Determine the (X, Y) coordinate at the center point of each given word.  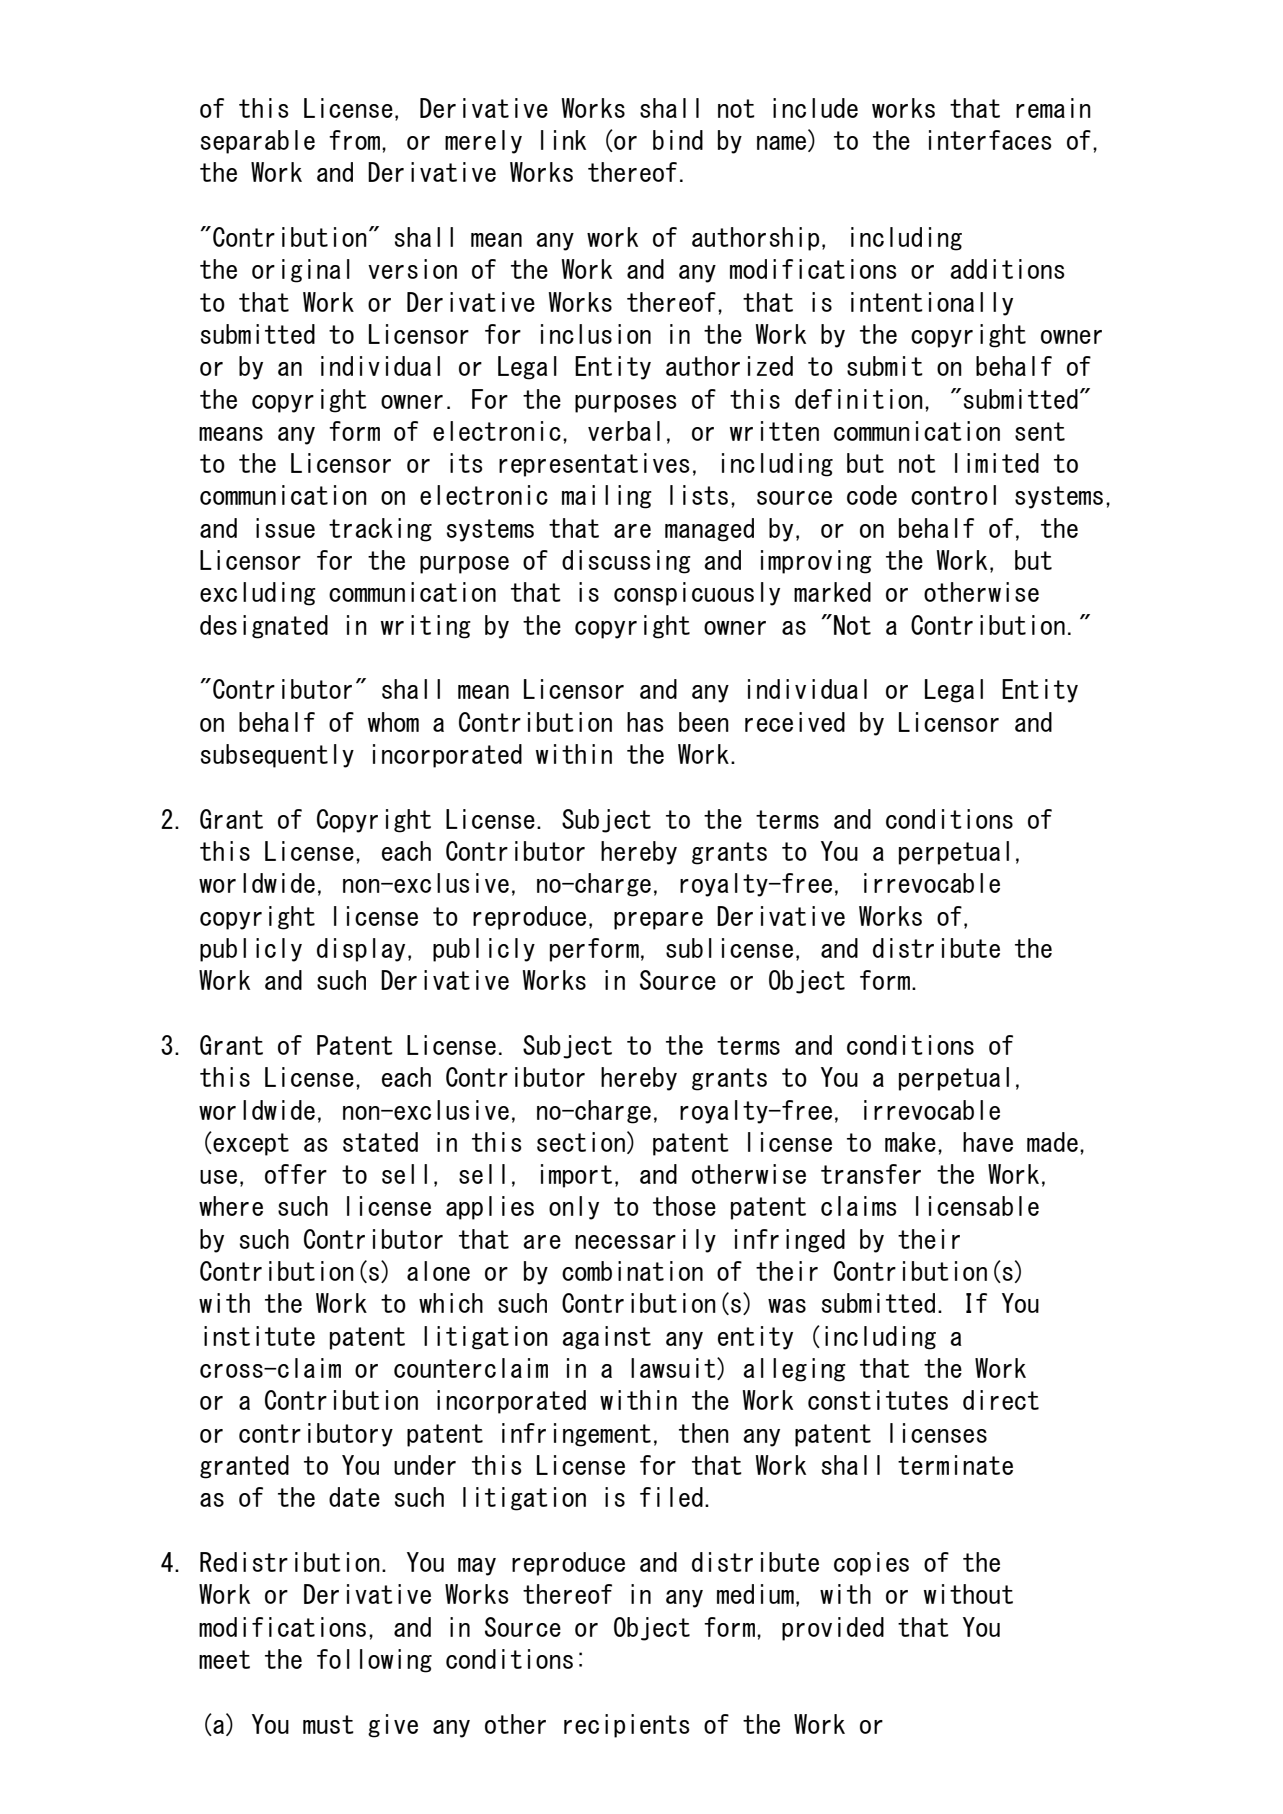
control (953, 495)
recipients (627, 1726)
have (988, 1142)
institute (259, 1336)
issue (285, 528)
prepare (658, 921)
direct (1001, 1400)
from (354, 140)
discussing (626, 562)
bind (678, 140)
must (328, 1724)
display (361, 950)
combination (632, 1271)
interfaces (990, 140)
